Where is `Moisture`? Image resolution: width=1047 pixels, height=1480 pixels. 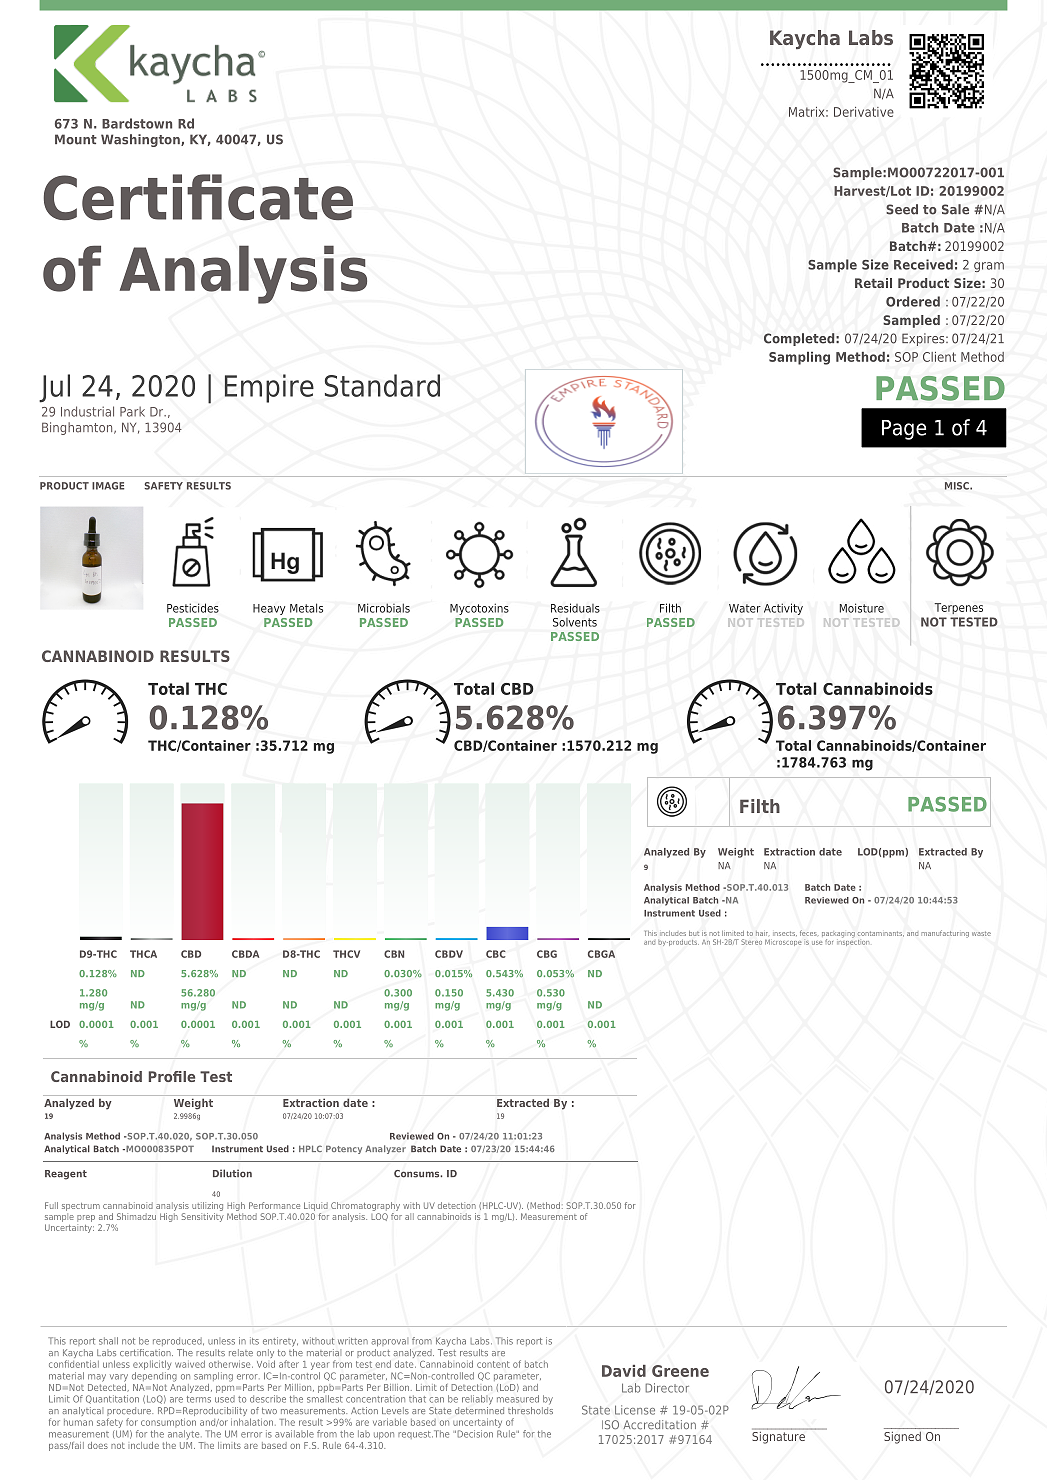 Moisture is located at coordinates (862, 608).
